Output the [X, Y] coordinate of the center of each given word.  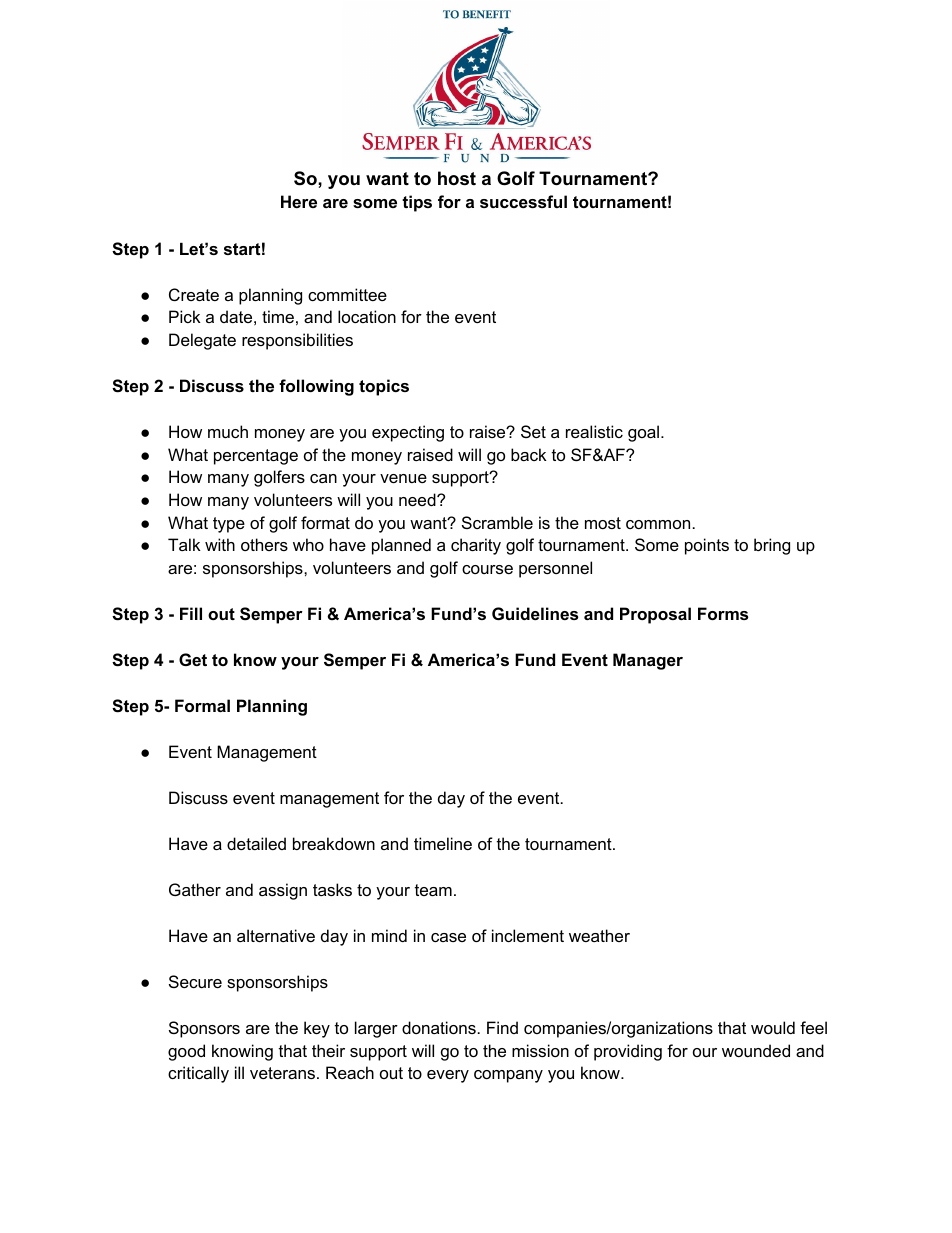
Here [299, 201]
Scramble [497, 522]
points [707, 546]
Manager [648, 661]
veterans [282, 1073]
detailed [256, 843]
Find [502, 1027]
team [433, 890]
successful [523, 201]
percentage [256, 457]
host [457, 178]
